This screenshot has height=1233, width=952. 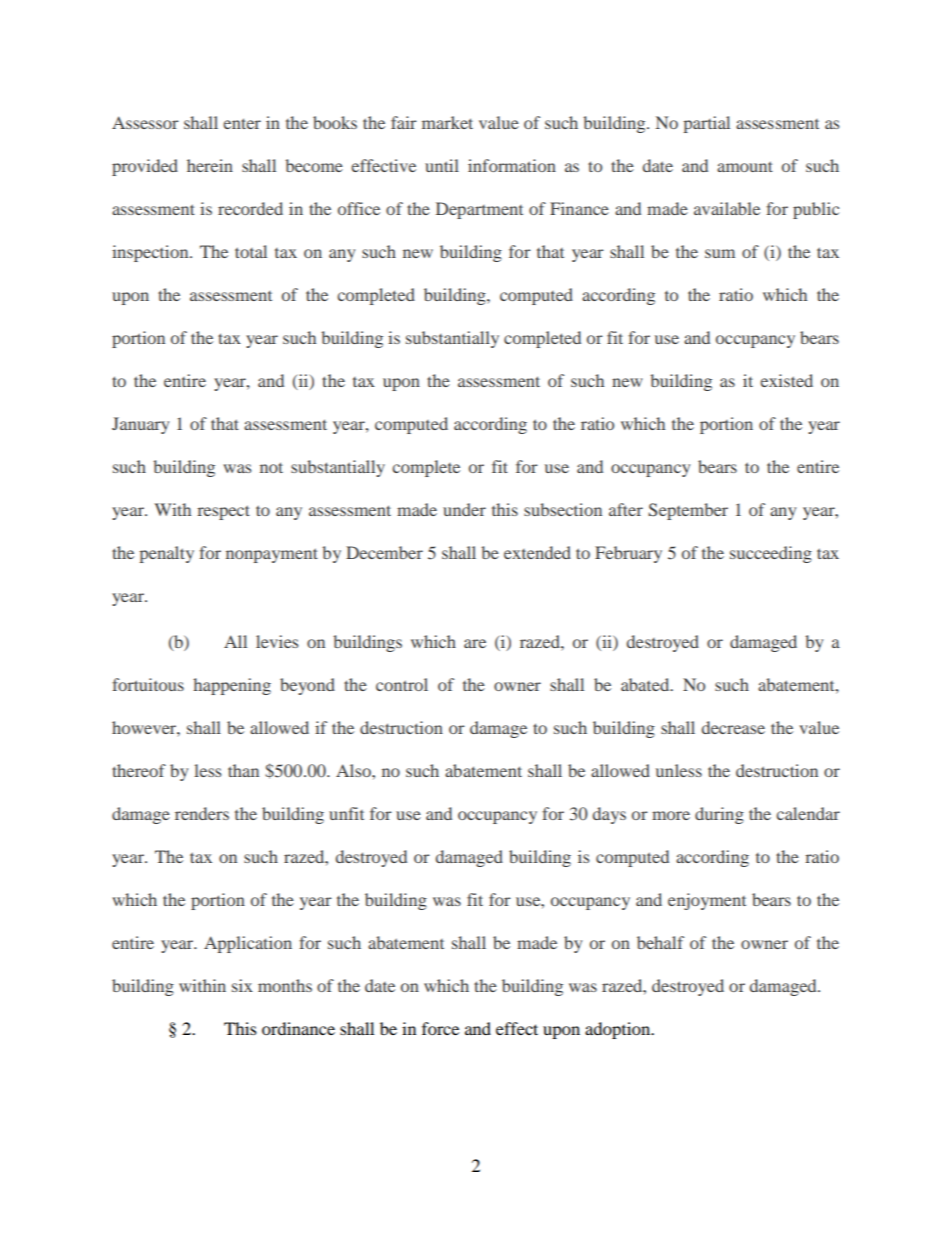 What do you see at coordinates (745, 166) in the screenshot?
I see `amount` at bounding box center [745, 166].
